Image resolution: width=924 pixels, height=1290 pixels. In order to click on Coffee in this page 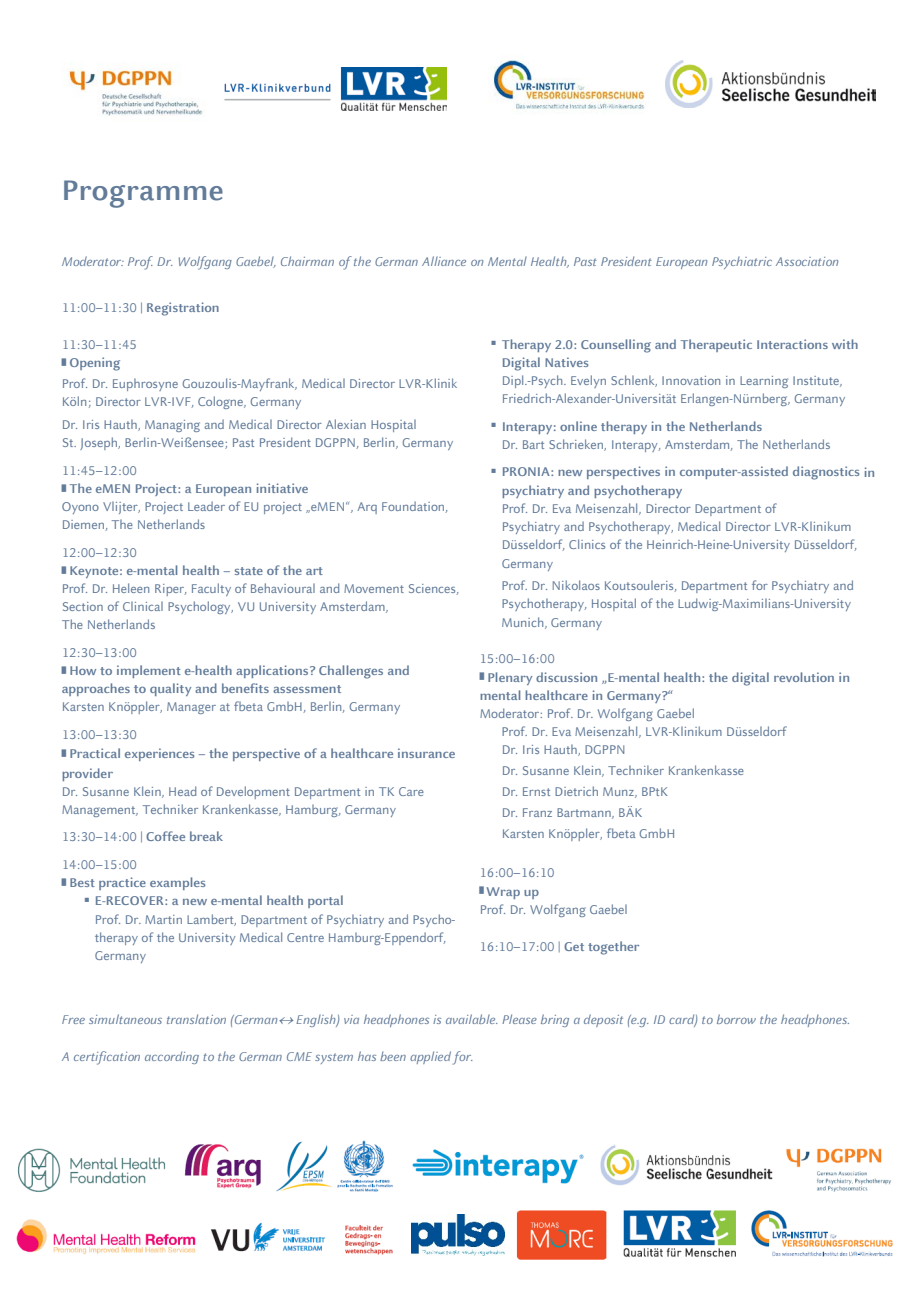, I will do `click(165, 836)`.
